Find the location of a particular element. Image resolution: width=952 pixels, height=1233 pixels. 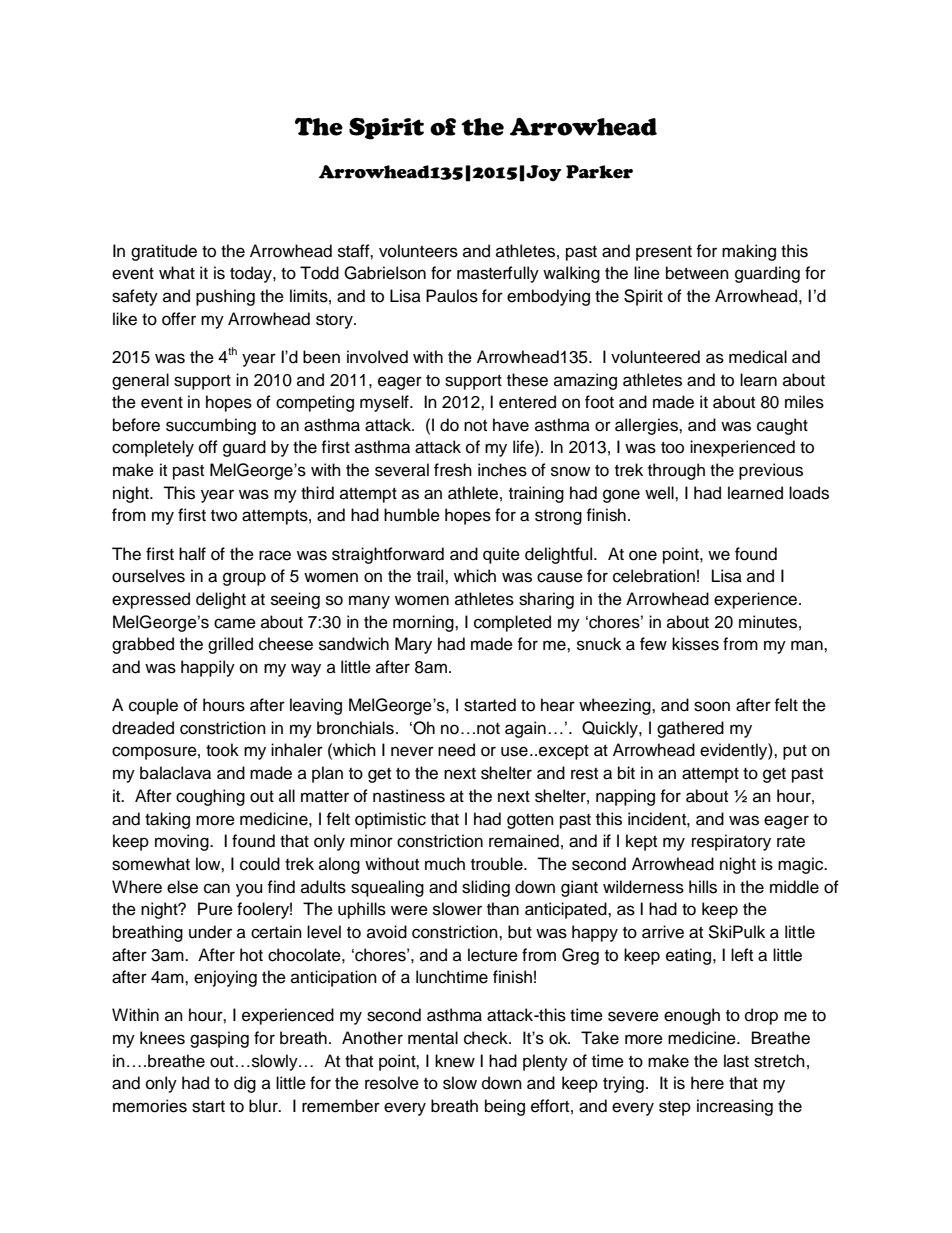

grilled is located at coordinates (230, 645).
